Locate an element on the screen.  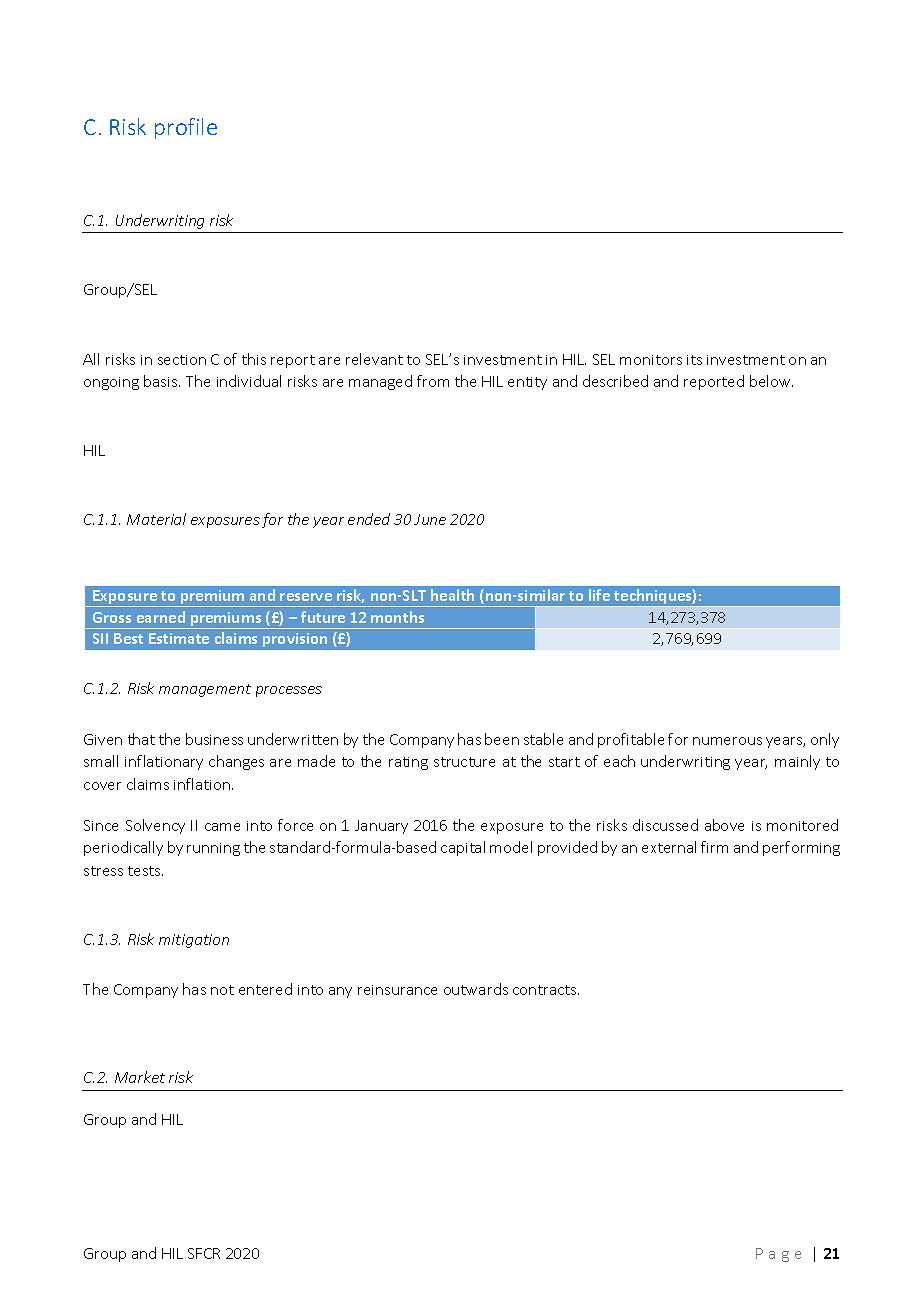
health is located at coordinates (452, 595).
